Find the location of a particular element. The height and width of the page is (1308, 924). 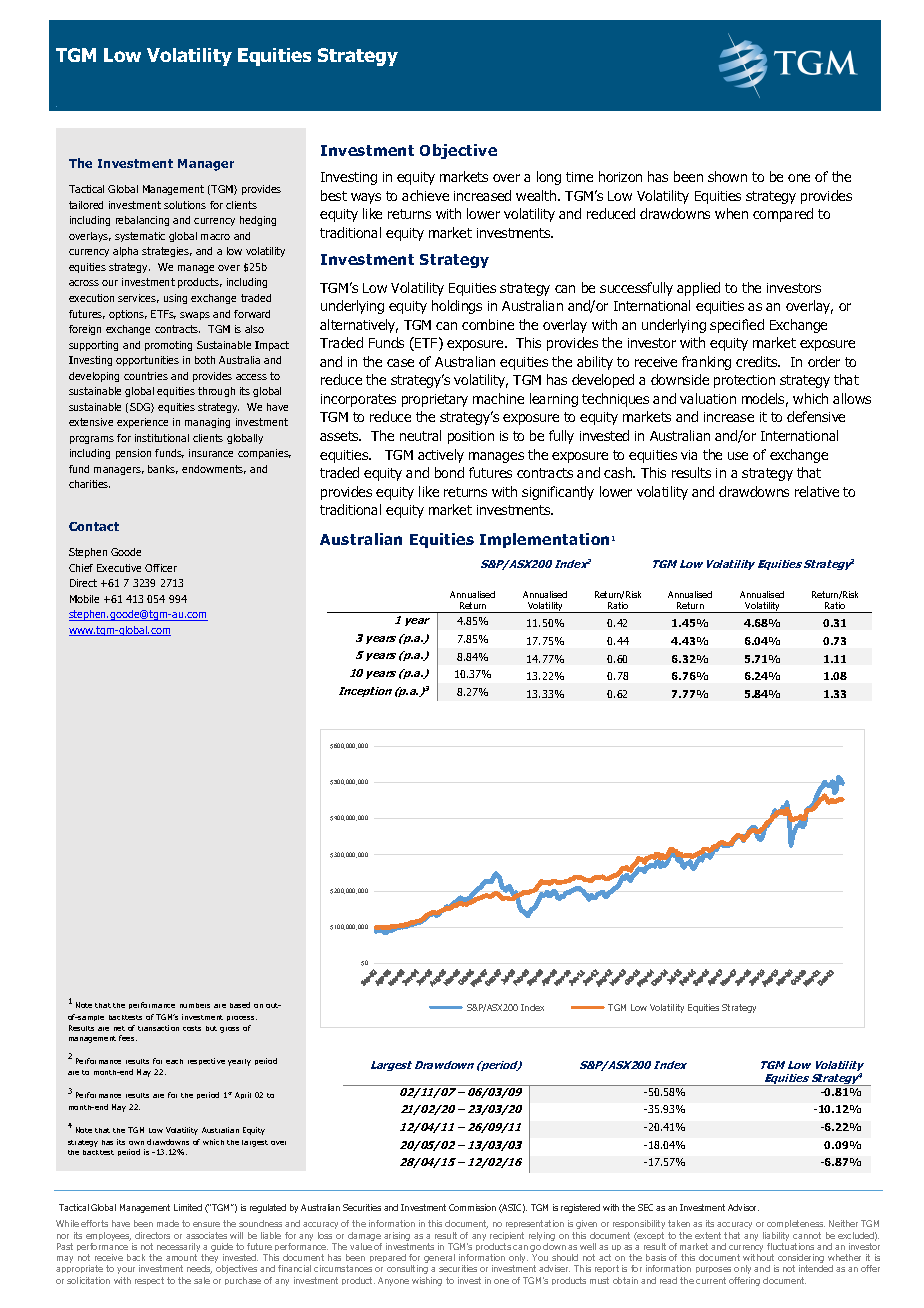

necessarily is located at coordinates (180, 1249).
